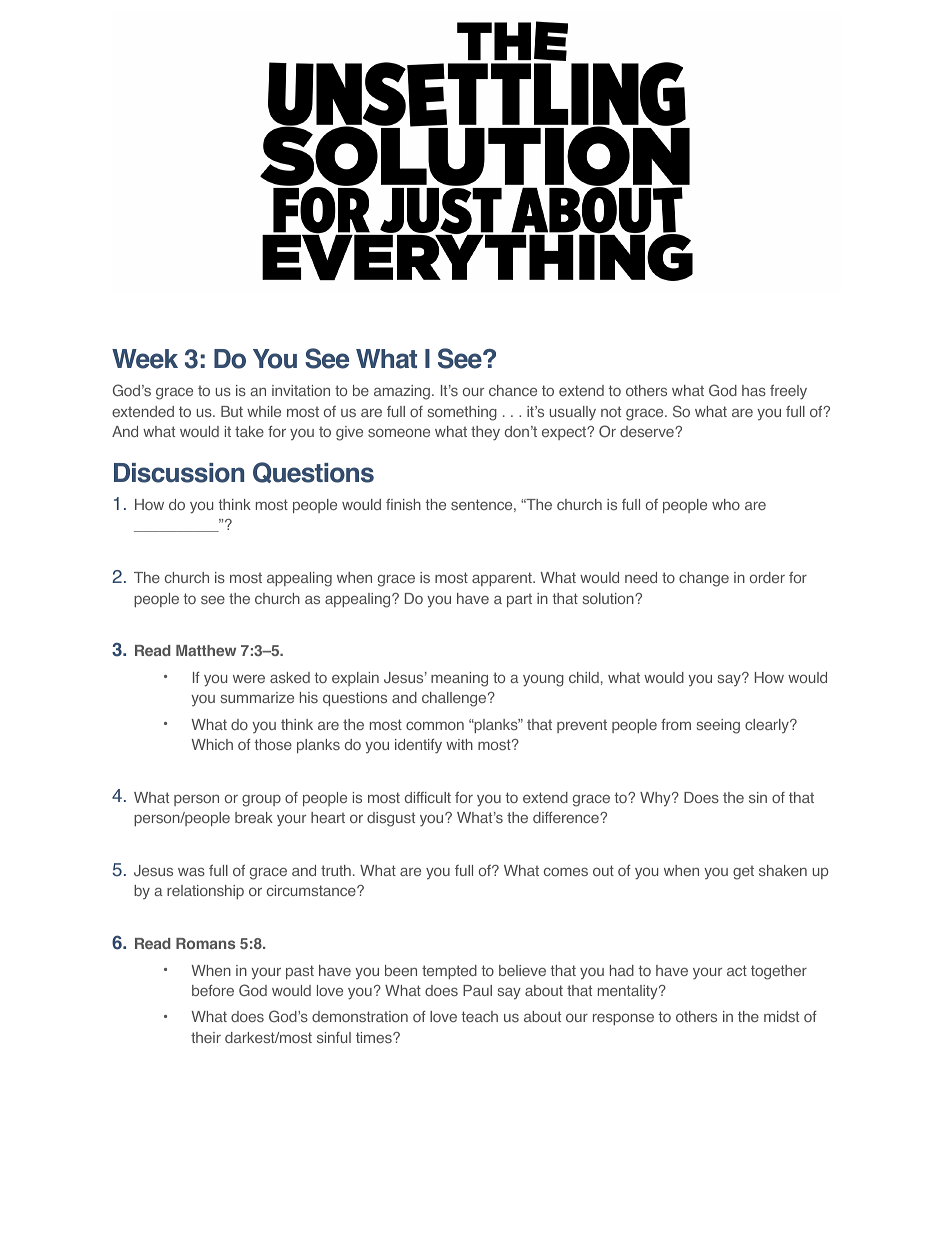 This page has height=1233, width=952. What do you see at coordinates (479, 1016) in the page?
I see `teach` at bounding box center [479, 1016].
